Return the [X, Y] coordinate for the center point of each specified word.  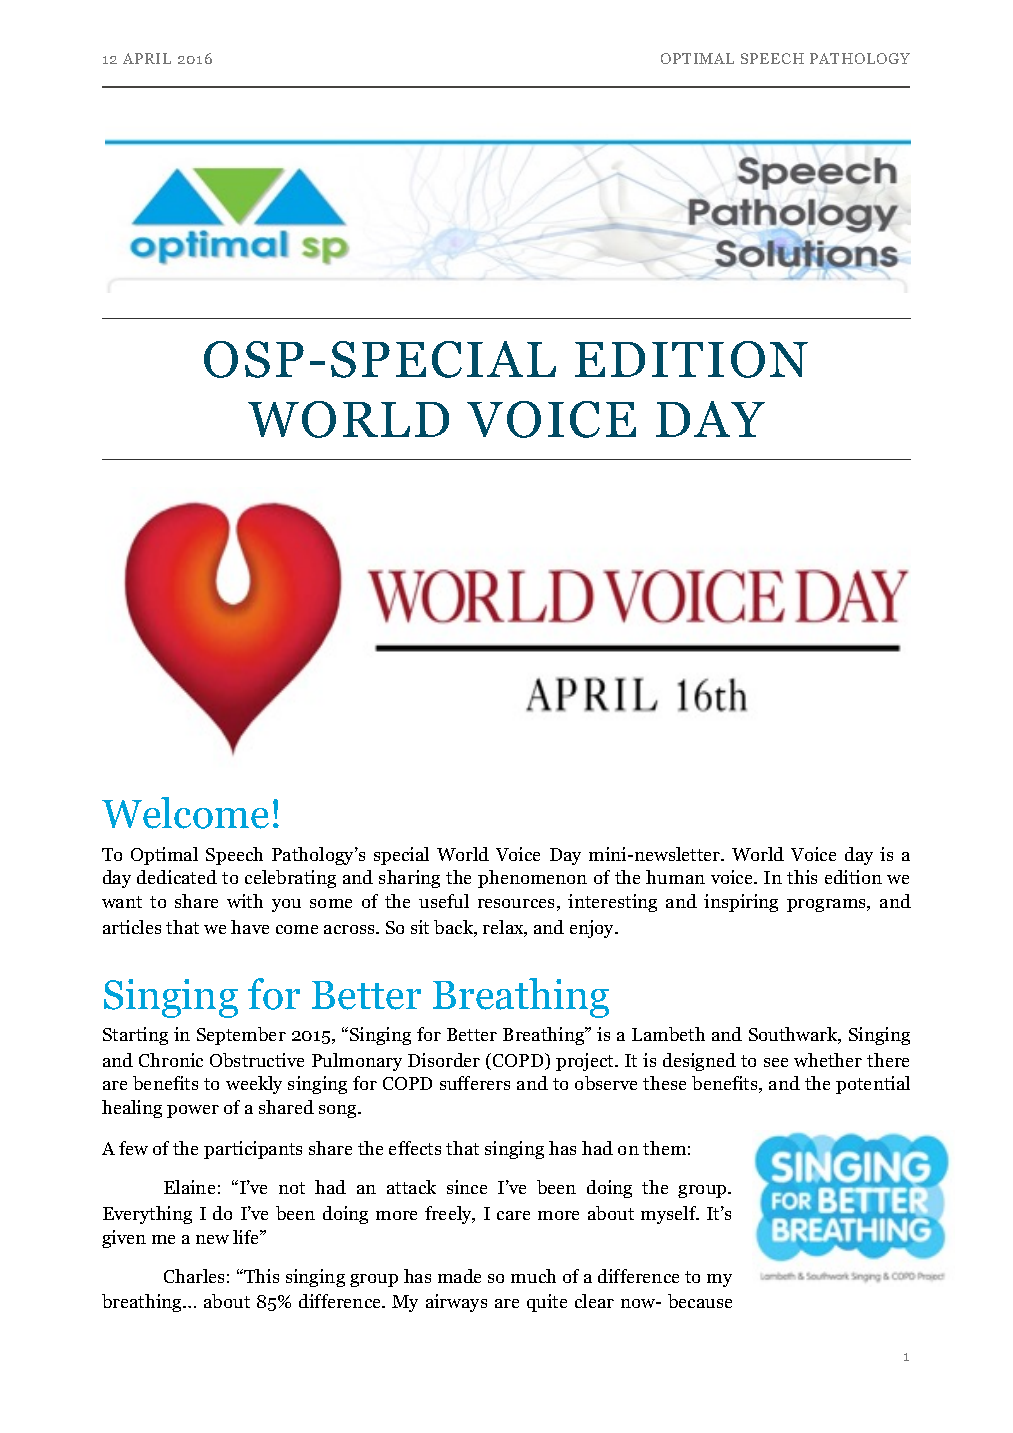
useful [444, 901]
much [533, 1276]
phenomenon [532, 879]
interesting [612, 903]
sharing [409, 879]
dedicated [177, 877]
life [247, 1237]
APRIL [147, 58]
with [245, 901]
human [675, 877]
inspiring [741, 903]
